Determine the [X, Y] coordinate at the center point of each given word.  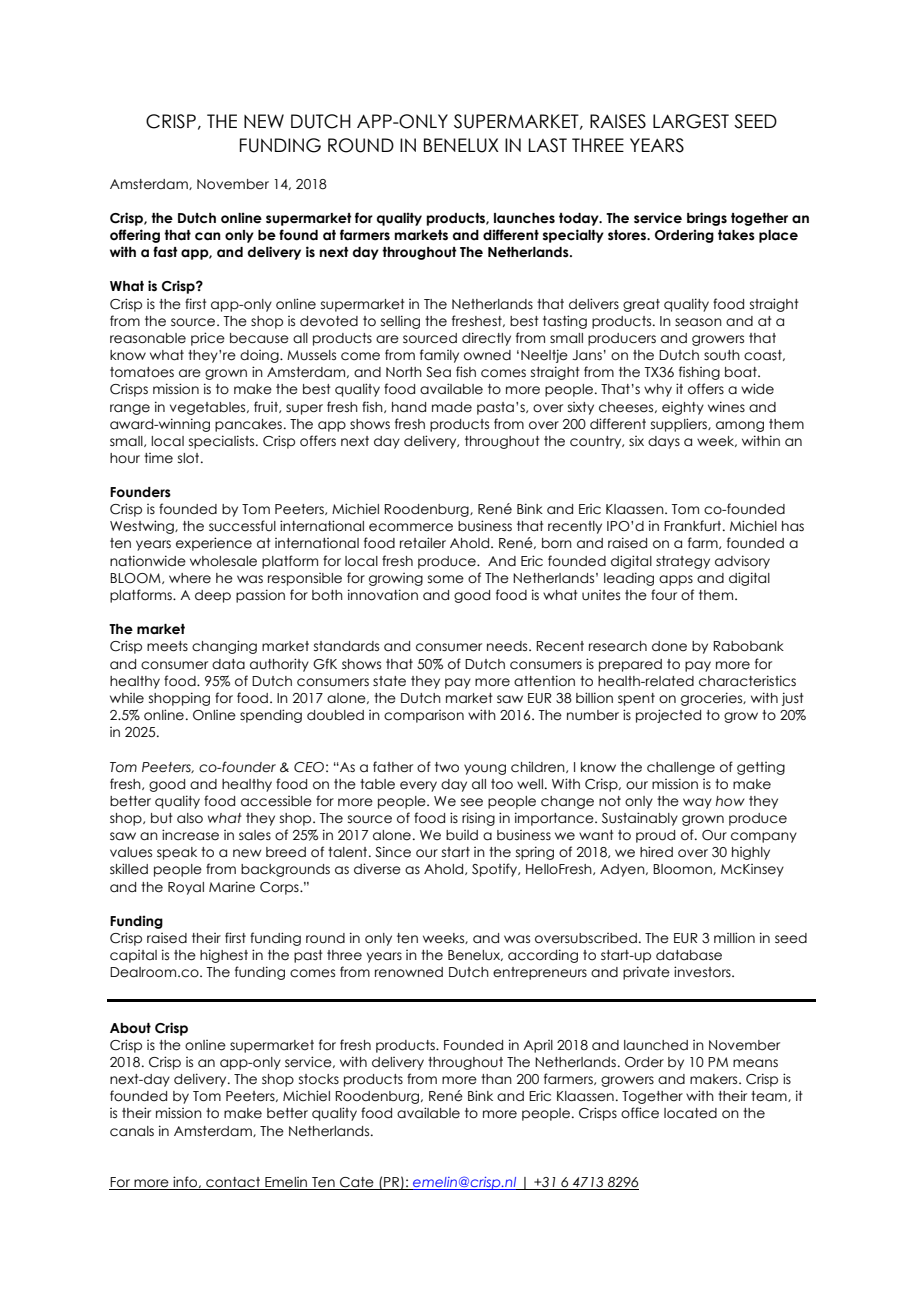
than [496, 1079]
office [640, 1113]
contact [233, 1183]
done [669, 646]
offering [135, 236]
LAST [548, 145]
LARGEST [691, 121]
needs [508, 646]
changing [224, 647]
